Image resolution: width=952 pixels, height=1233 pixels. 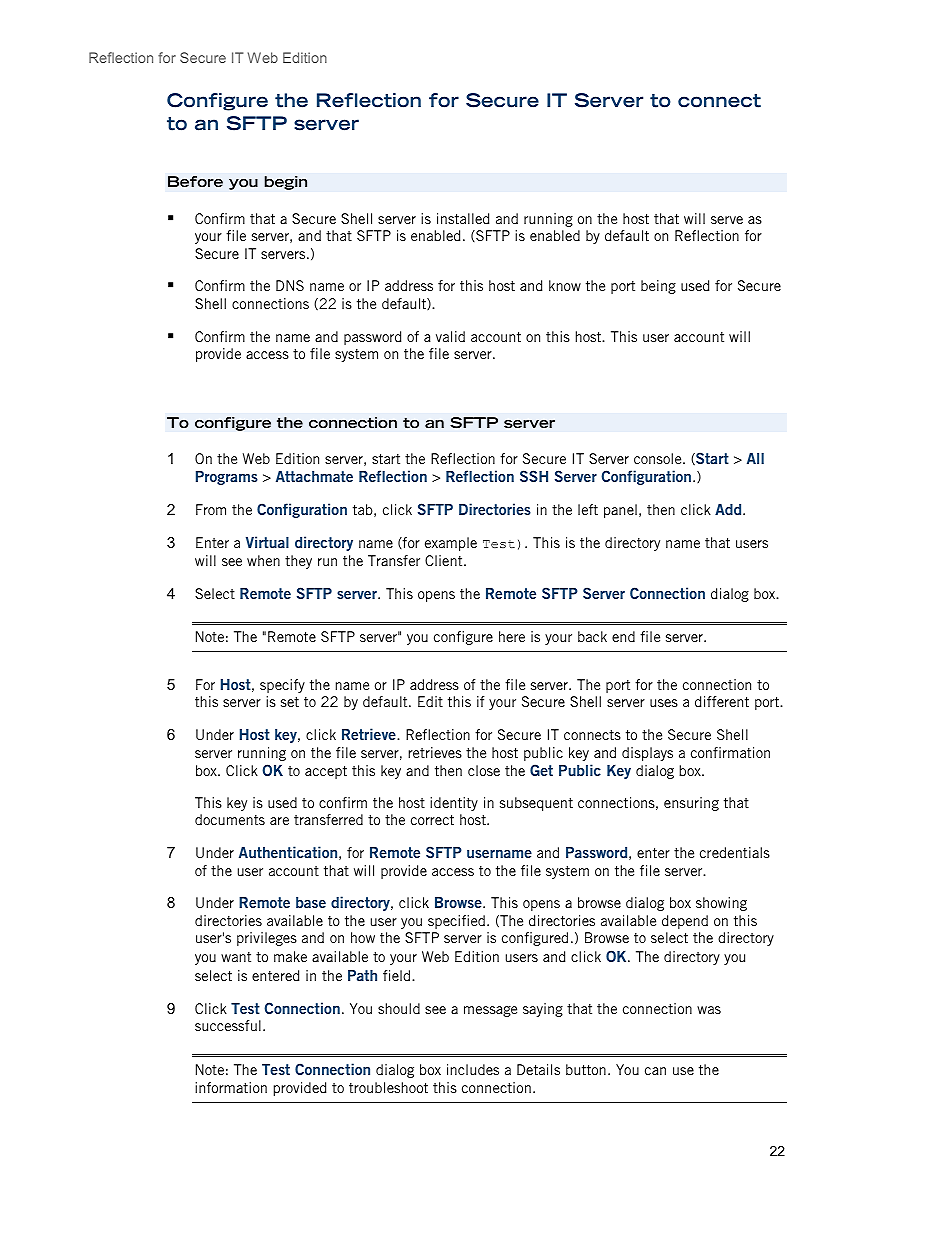 I want to click on here, so click(x=512, y=636).
